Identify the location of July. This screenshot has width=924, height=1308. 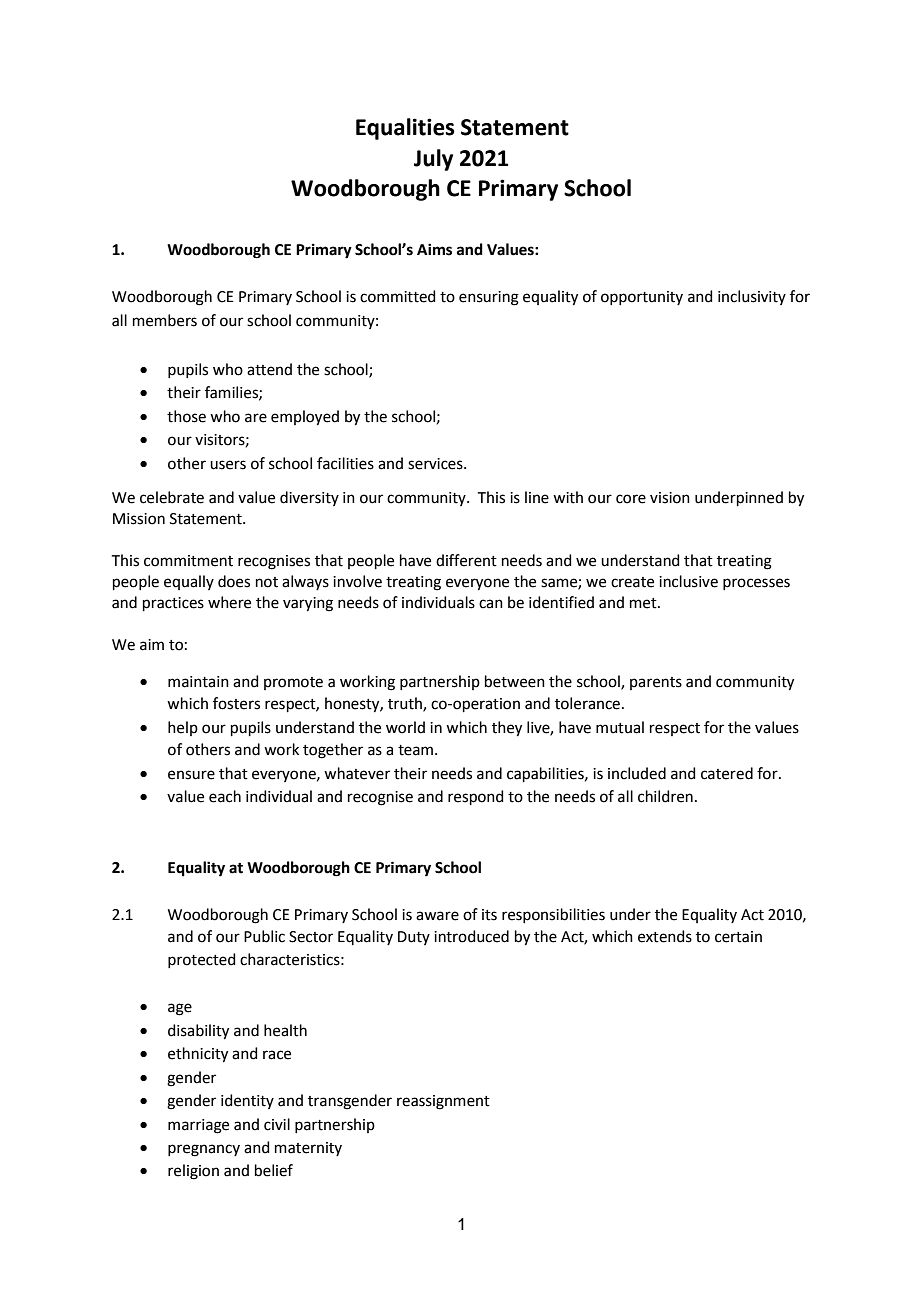
(433, 160).
